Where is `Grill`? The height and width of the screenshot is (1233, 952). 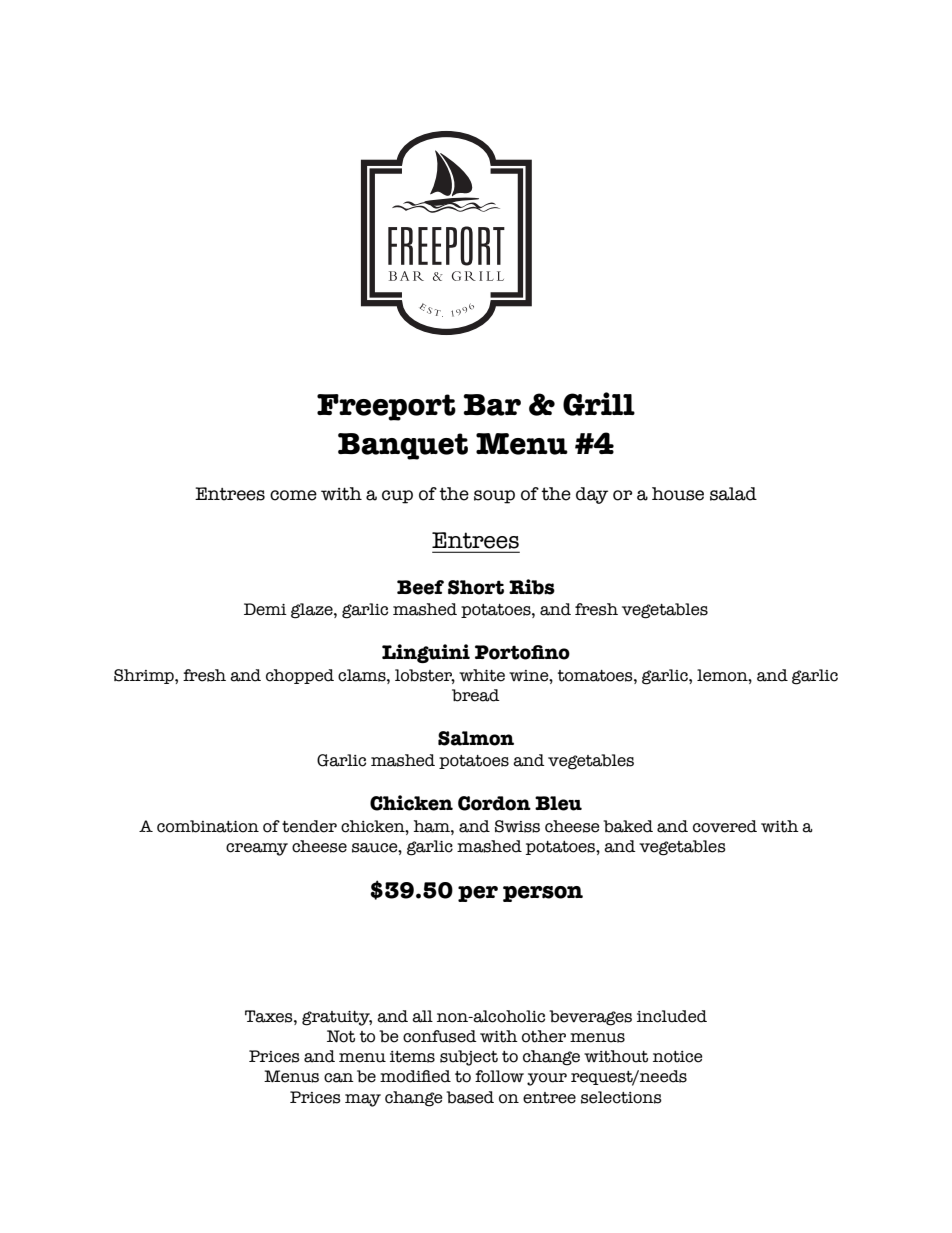 Grill is located at coordinates (599, 404).
